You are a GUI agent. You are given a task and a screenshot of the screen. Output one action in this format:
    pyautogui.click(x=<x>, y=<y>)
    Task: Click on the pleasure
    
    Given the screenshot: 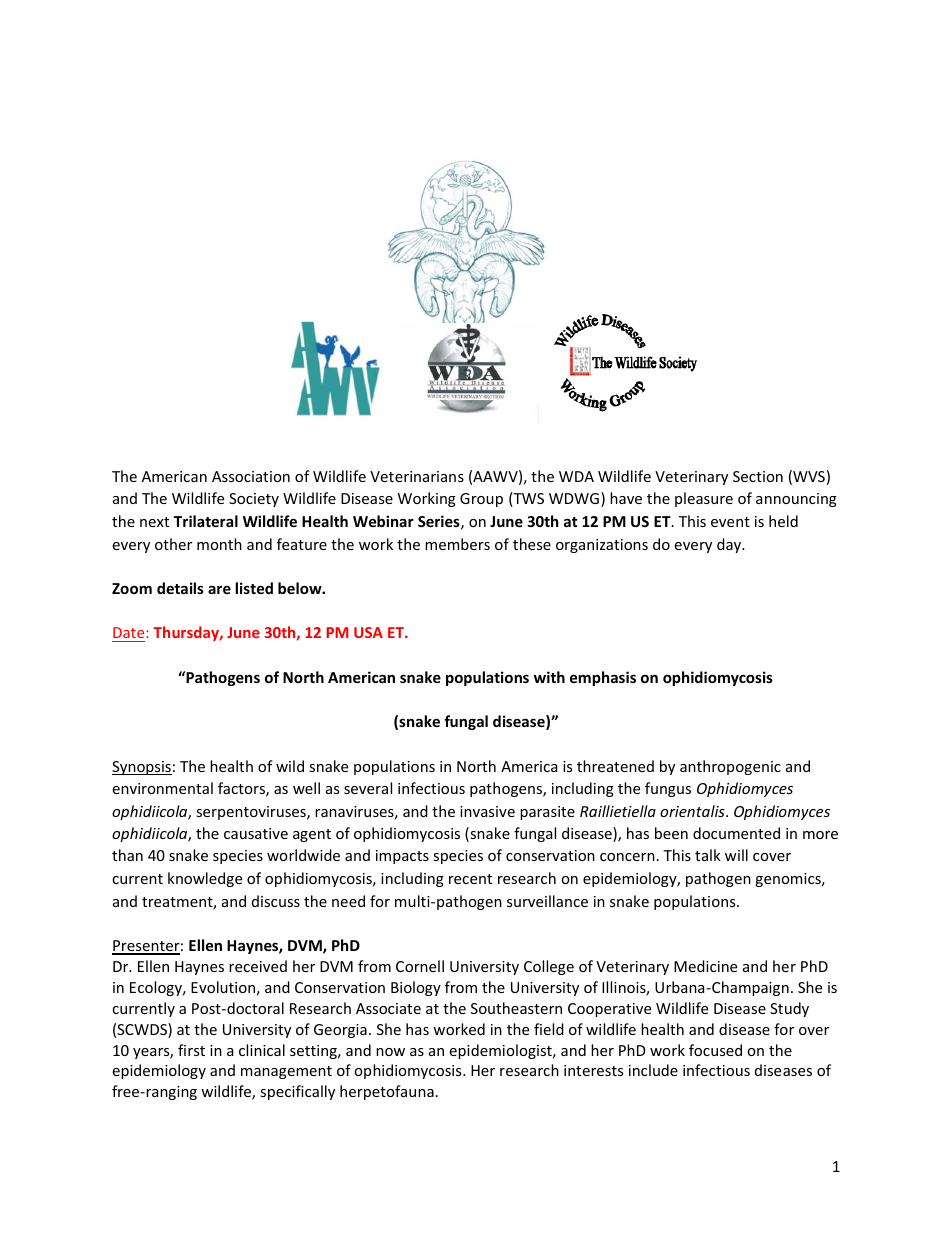 What is the action you would take?
    pyautogui.click(x=704, y=499)
